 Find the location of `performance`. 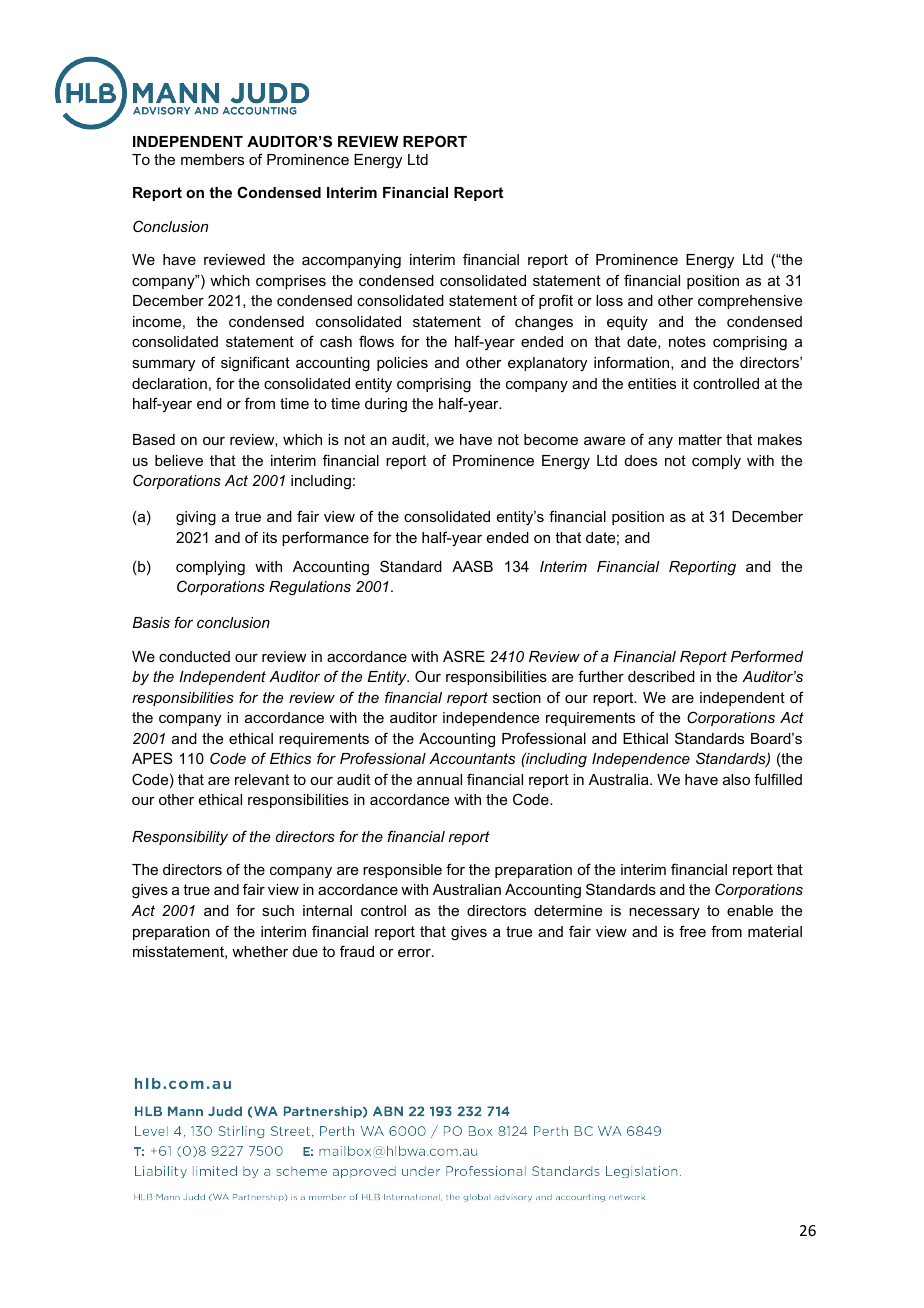

performance is located at coordinates (325, 538).
